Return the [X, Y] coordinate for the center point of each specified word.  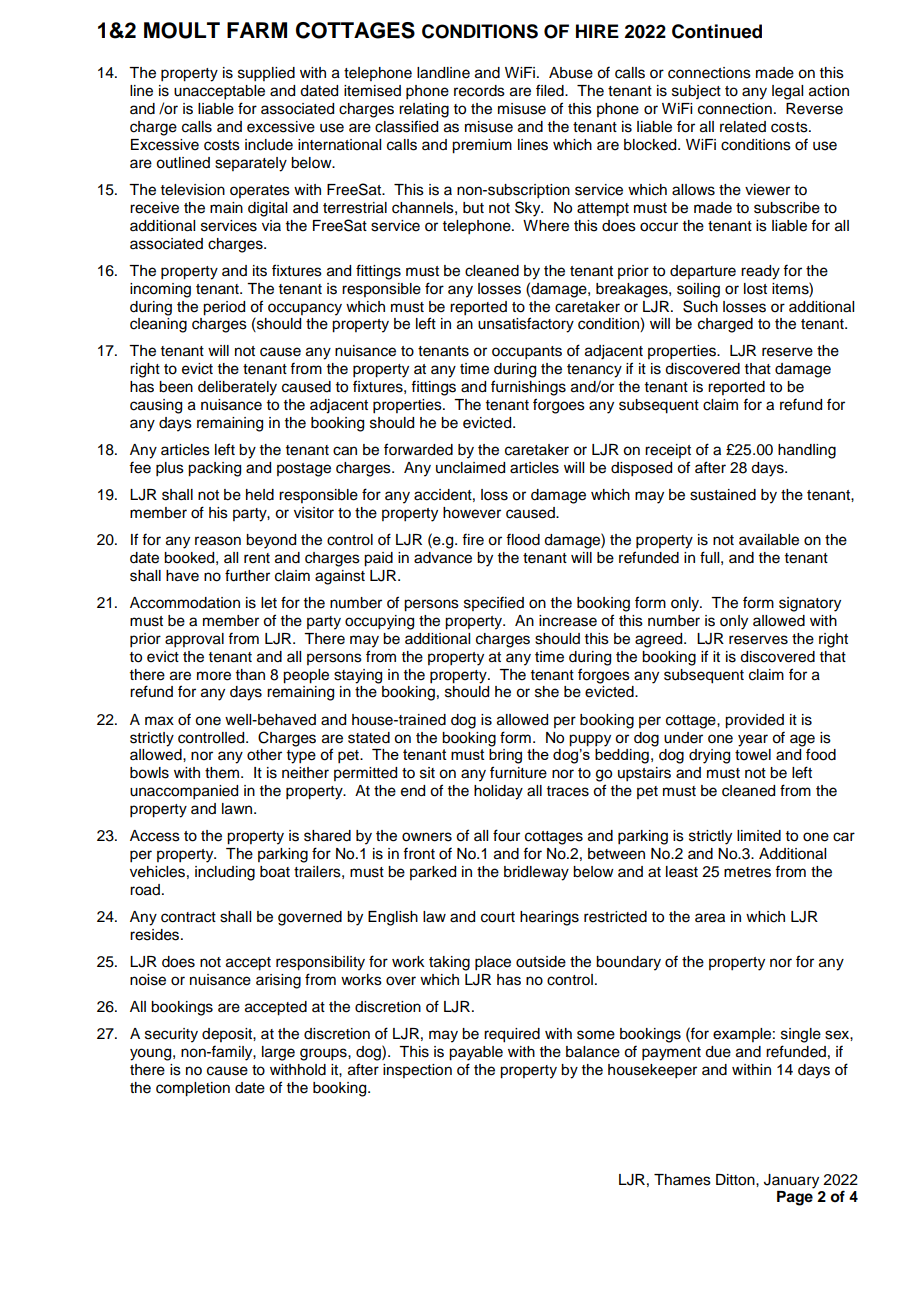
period [224, 308]
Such [700, 306]
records [479, 91]
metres [747, 872]
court [498, 917]
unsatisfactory [526, 325]
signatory [810, 604]
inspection [417, 1071]
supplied [266, 74]
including [225, 873]
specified [494, 603]
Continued [717, 31]
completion [193, 1089]
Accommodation [185, 603]
